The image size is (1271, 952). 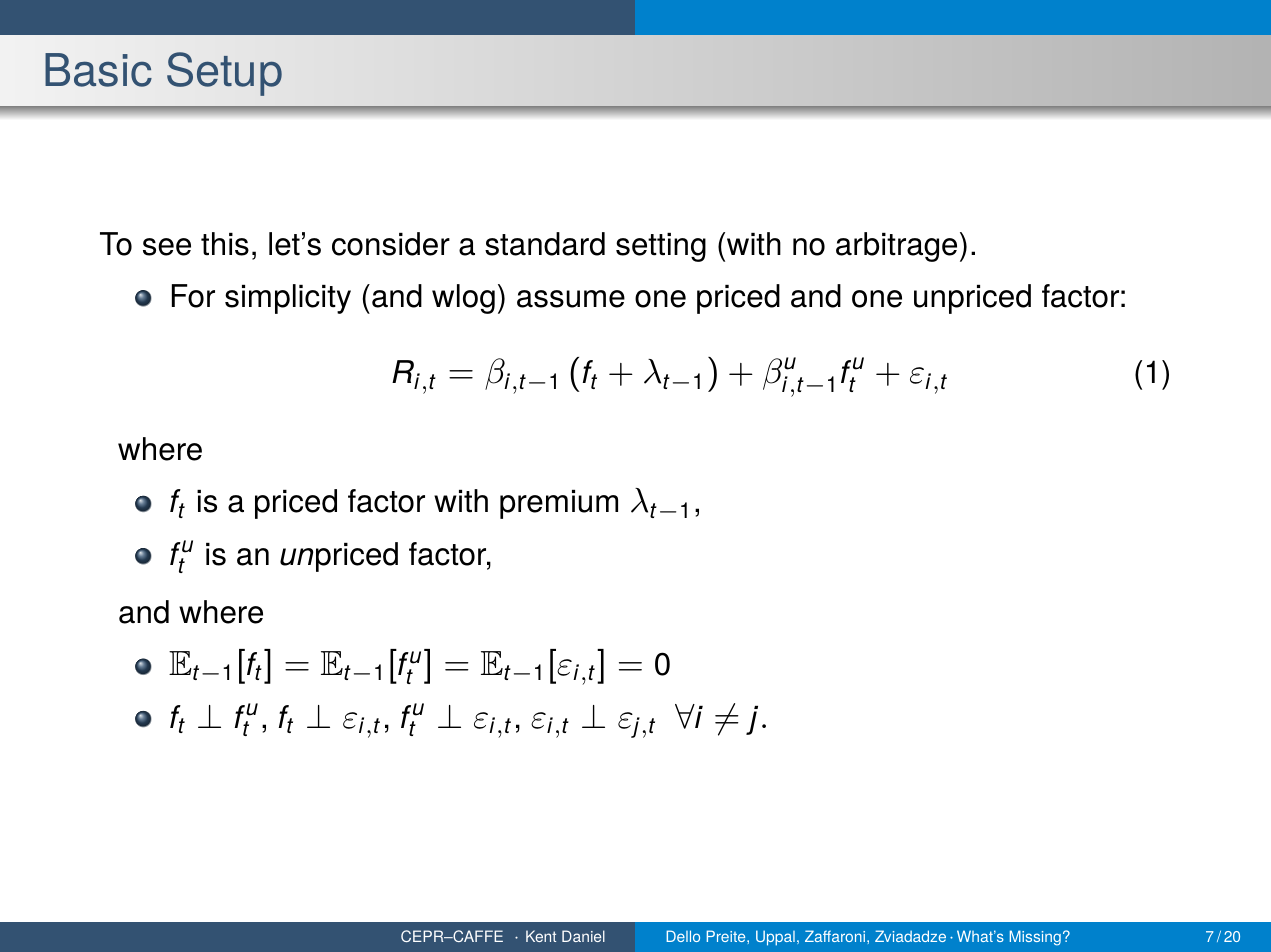 What do you see at coordinates (541, 936) in the image?
I see `Kent` at bounding box center [541, 936].
